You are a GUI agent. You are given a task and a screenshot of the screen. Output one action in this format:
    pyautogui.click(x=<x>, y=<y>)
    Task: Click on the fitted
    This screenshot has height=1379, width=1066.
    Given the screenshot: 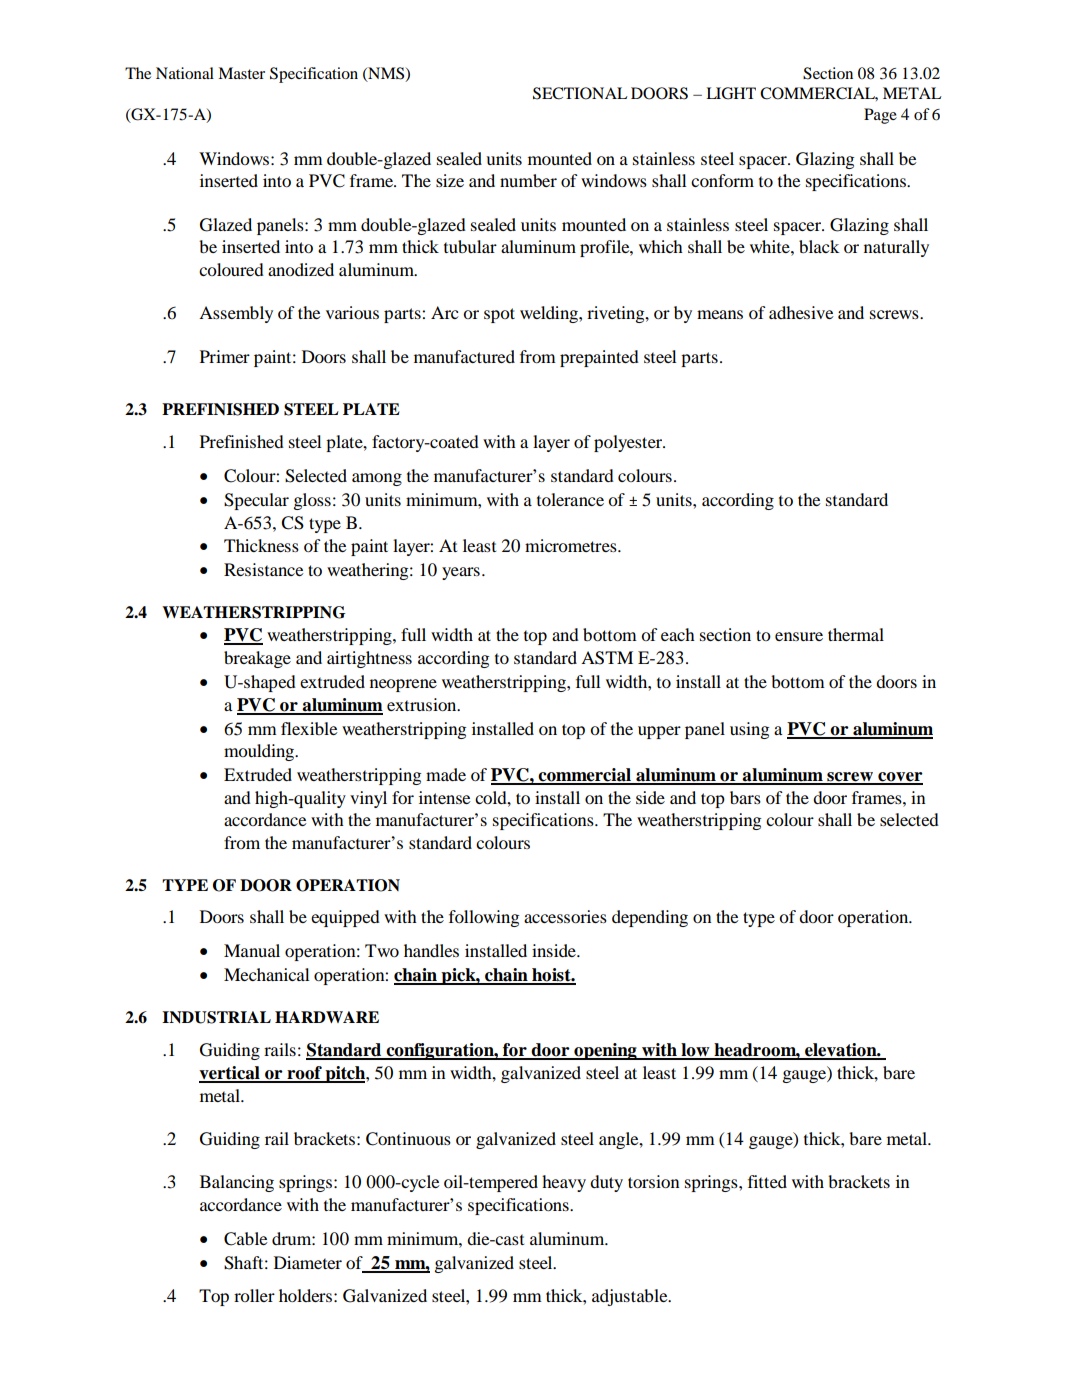 What is the action you would take?
    pyautogui.click(x=767, y=1181)
